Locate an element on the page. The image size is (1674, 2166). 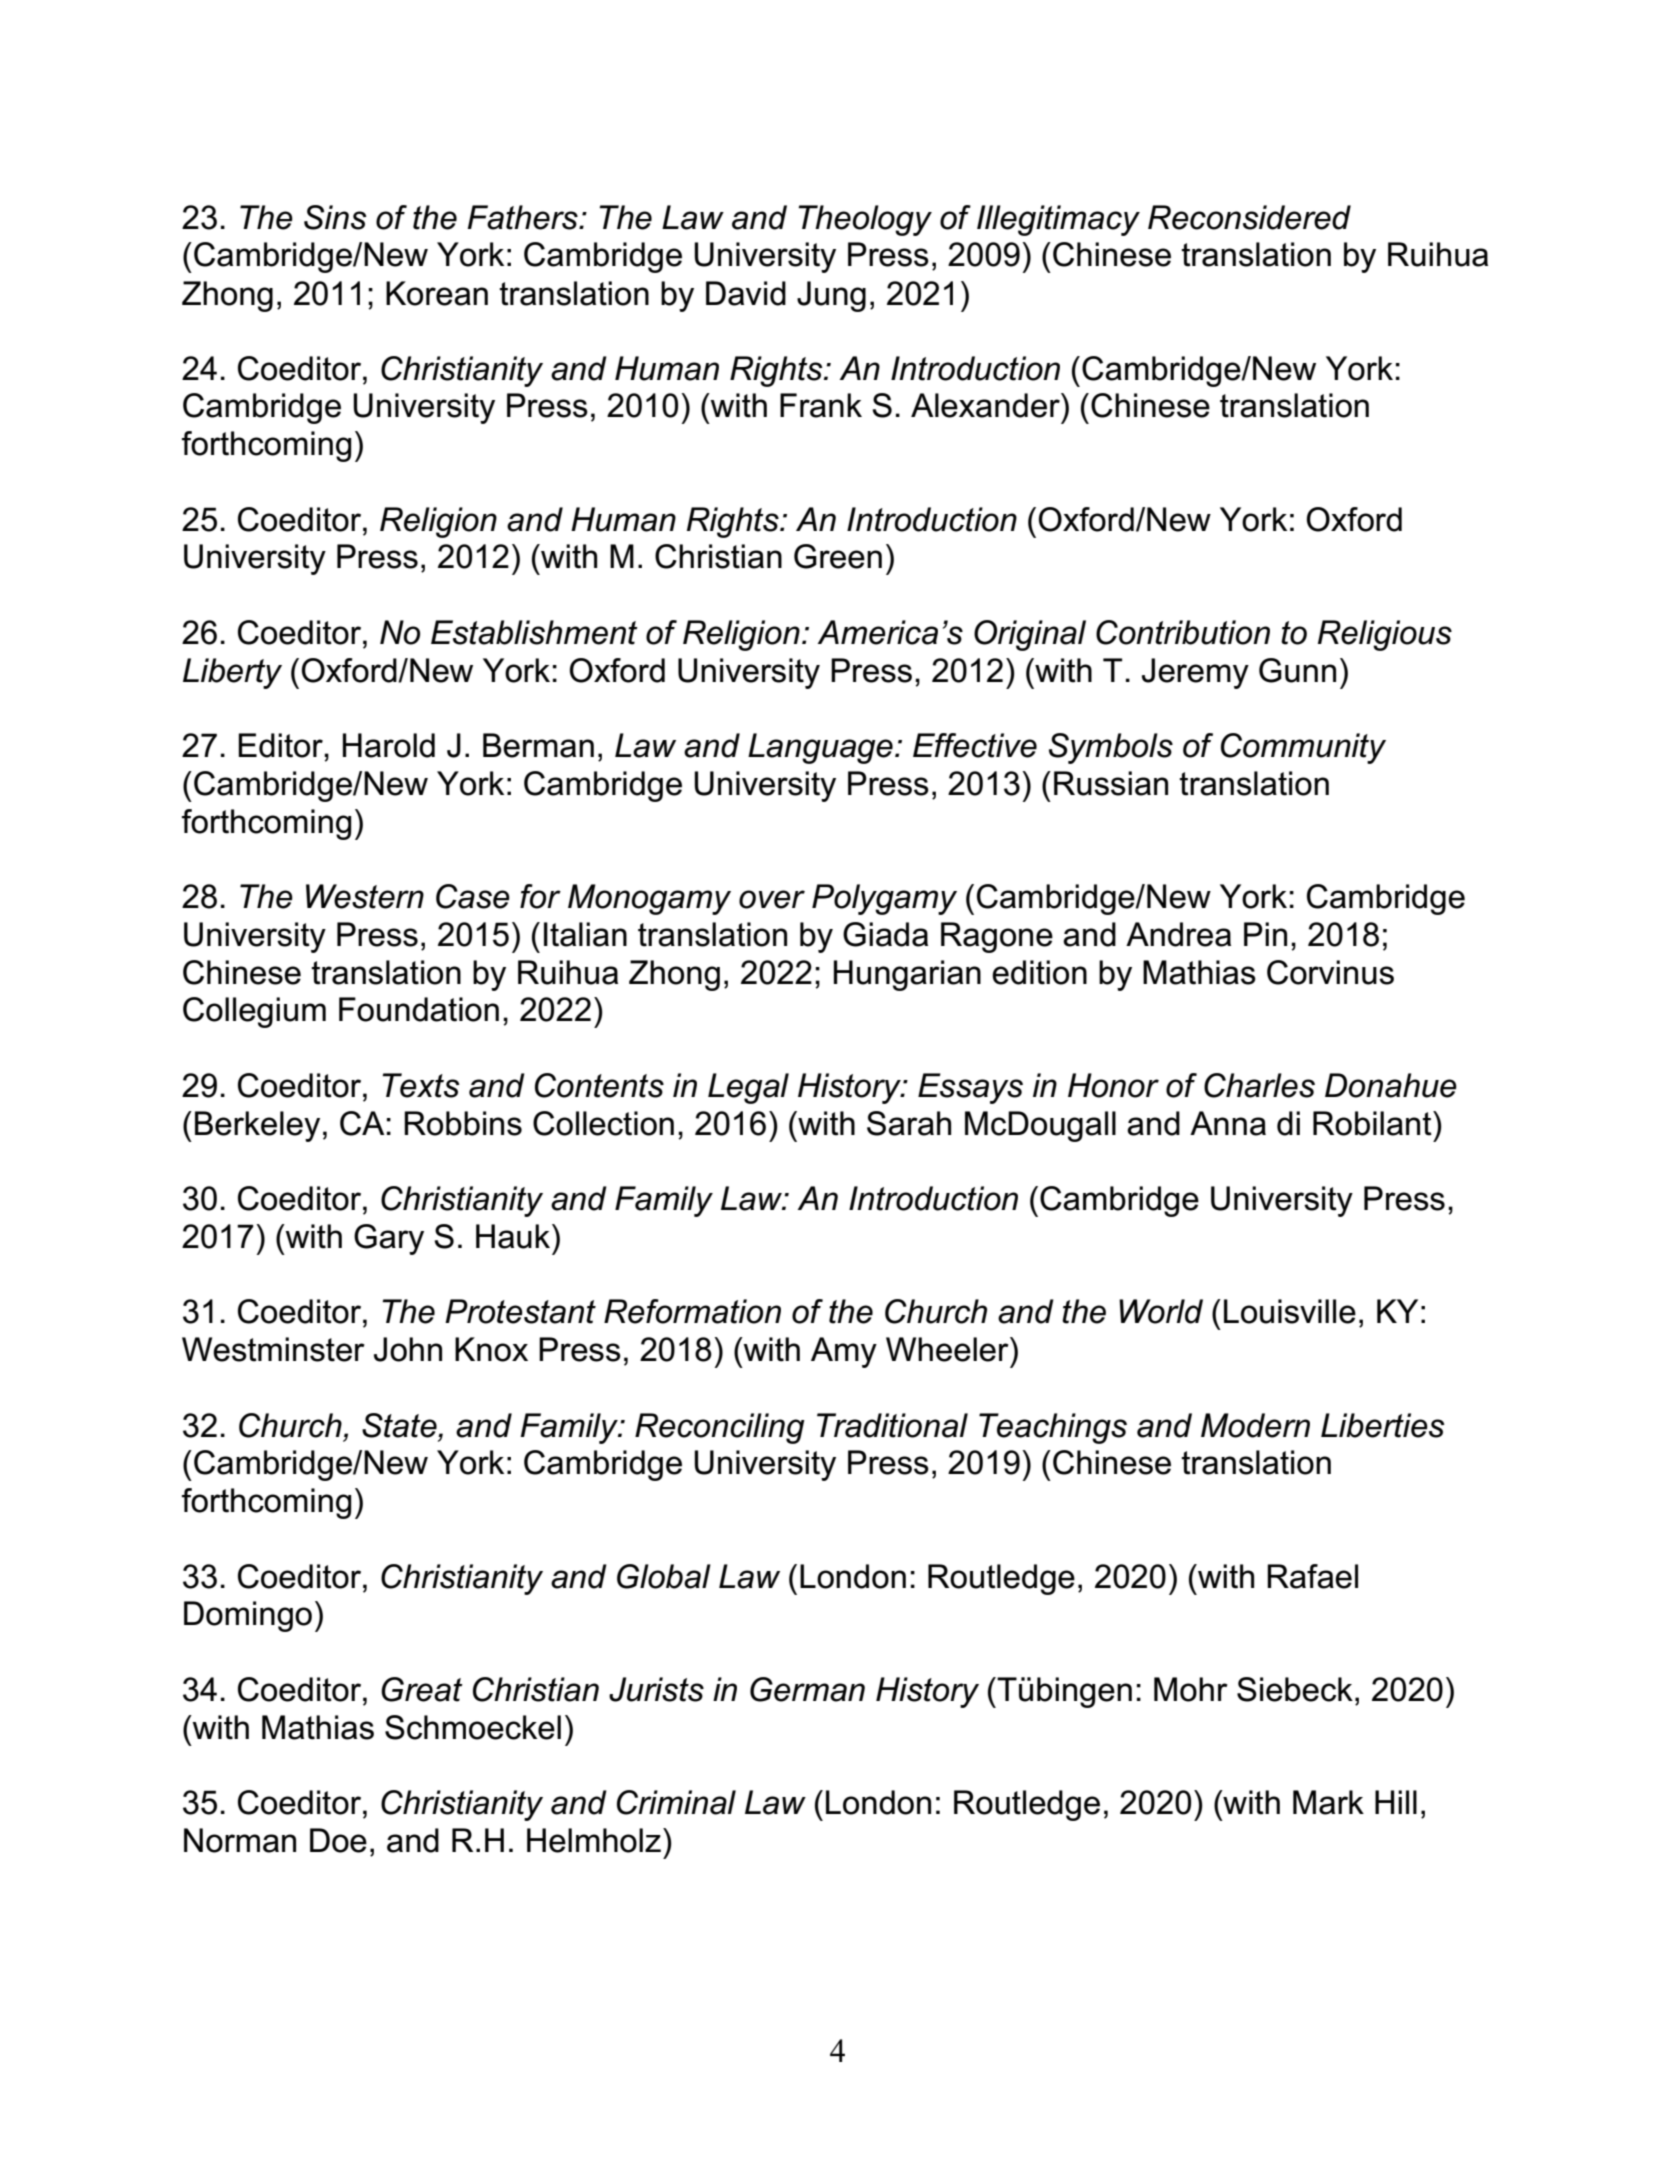
Reconsidered is located at coordinates (1249, 217).
